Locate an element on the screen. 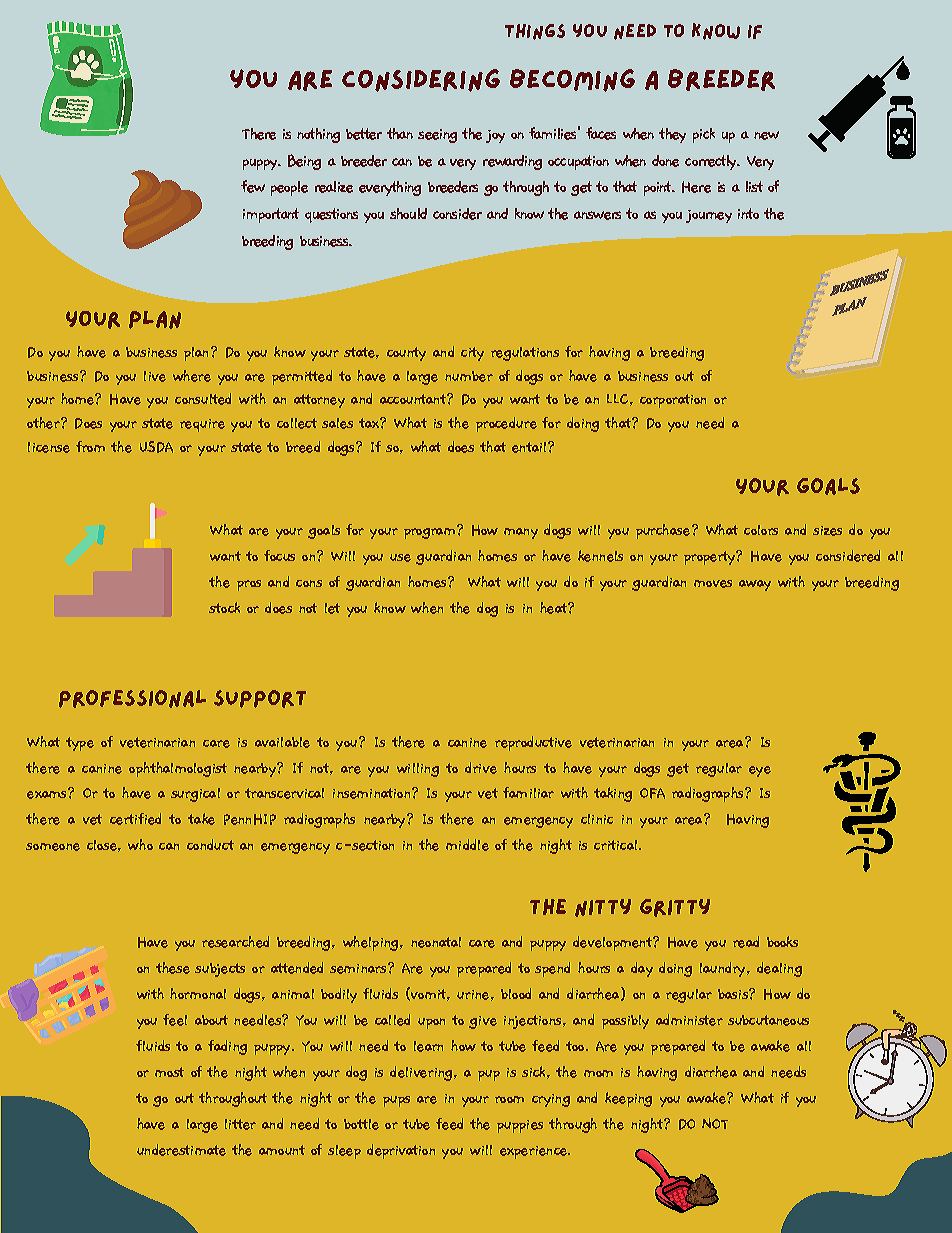 This screenshot has height=1233, width=952. number is located at coordinates (469, 376).
